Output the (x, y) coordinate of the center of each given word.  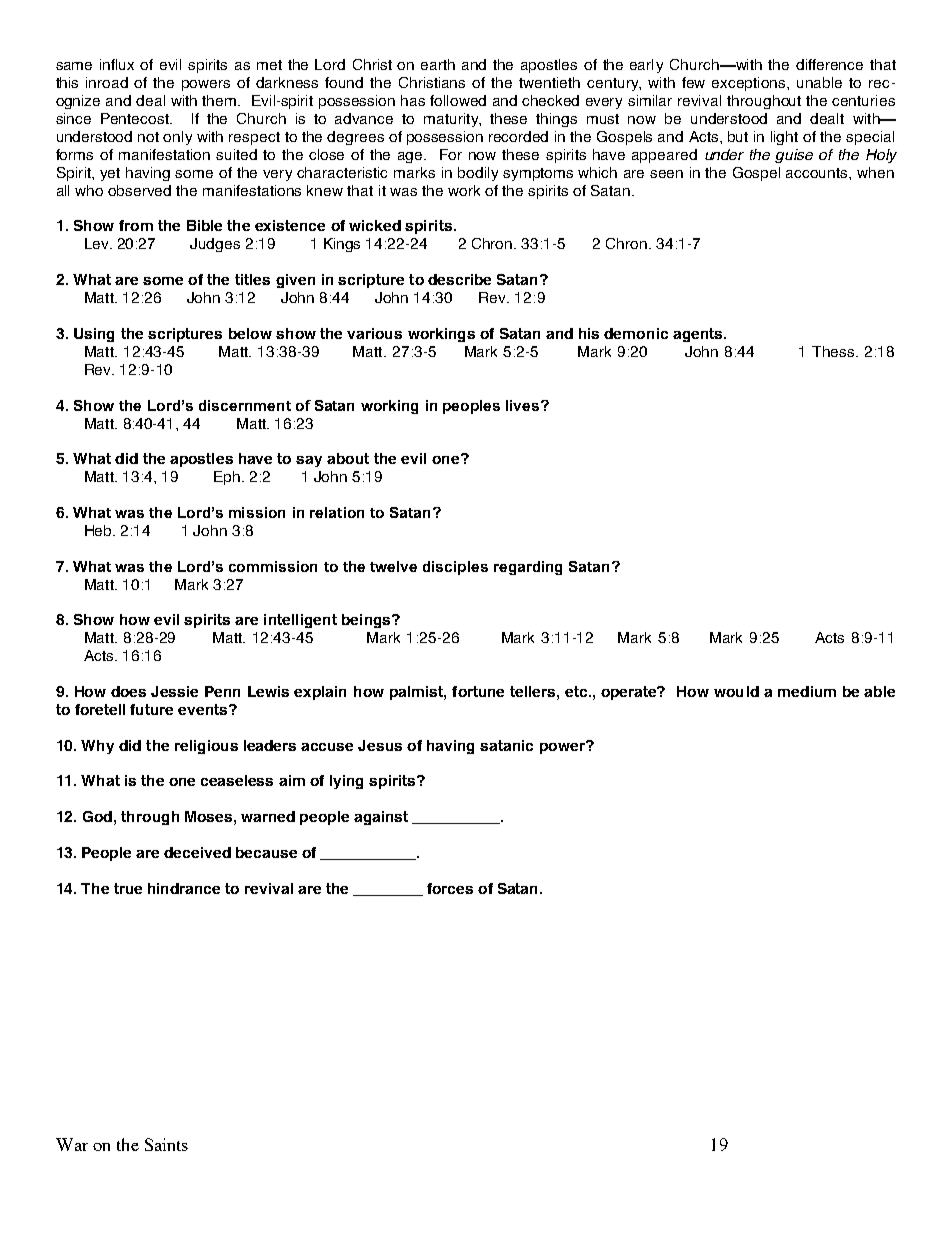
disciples (455, 568)
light (784, 138)
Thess (834, 351)
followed (458, 100)
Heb (99, 530)
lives (524, 405)
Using (94, 335)
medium (807, 691)
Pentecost (136, 118)
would (736, 691)
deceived (197, 852)
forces (450, 888)
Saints (166, 1144)
